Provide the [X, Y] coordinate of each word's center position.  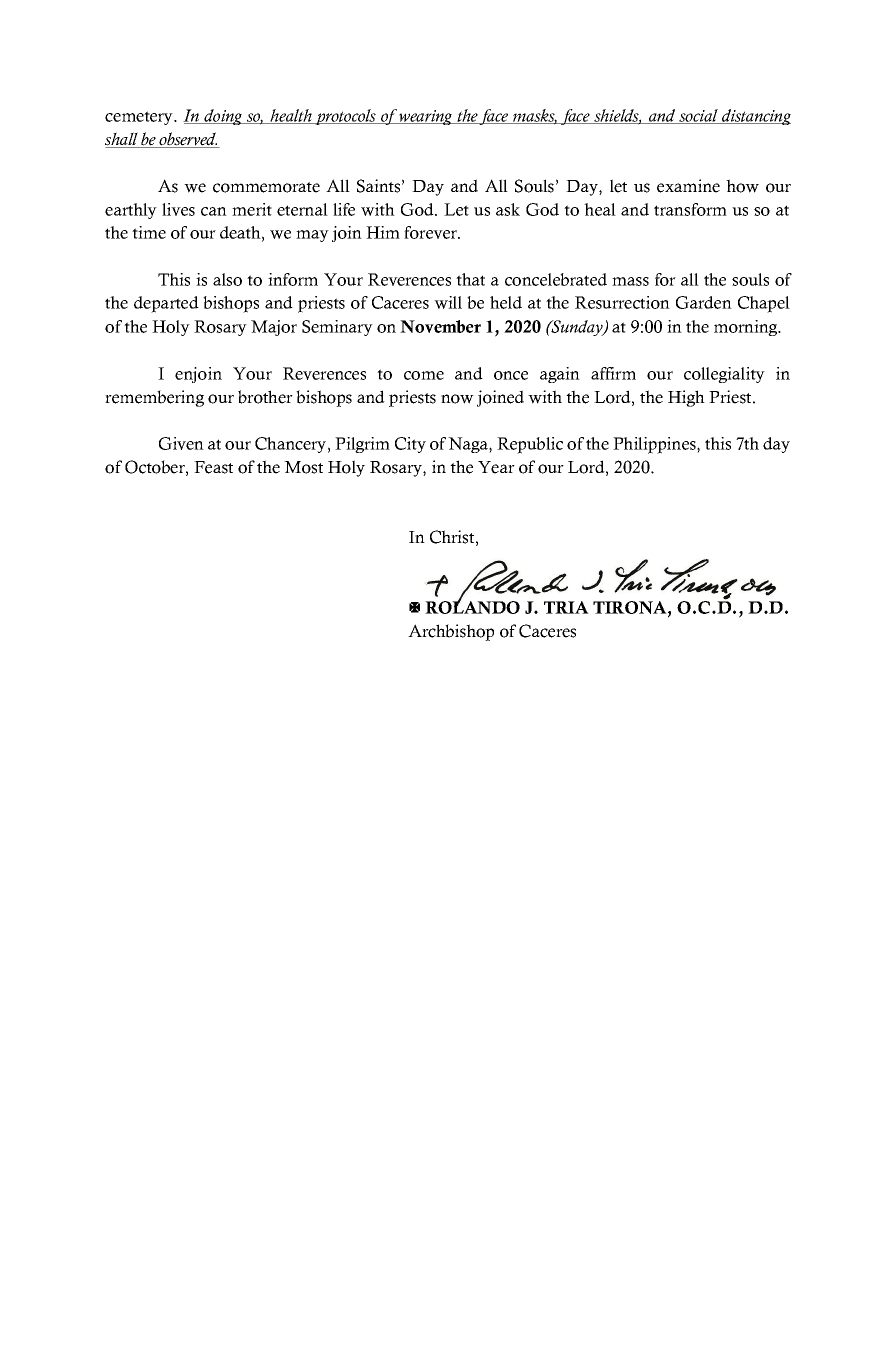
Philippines [655, 445]
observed [188, 140]
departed [166, 304]
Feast [213, 467]
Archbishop [451, 632]
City [410, 445]
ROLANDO [472, 606]
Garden [704, 302]
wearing [426, 117]
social [698, 116]
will [448, 302]
